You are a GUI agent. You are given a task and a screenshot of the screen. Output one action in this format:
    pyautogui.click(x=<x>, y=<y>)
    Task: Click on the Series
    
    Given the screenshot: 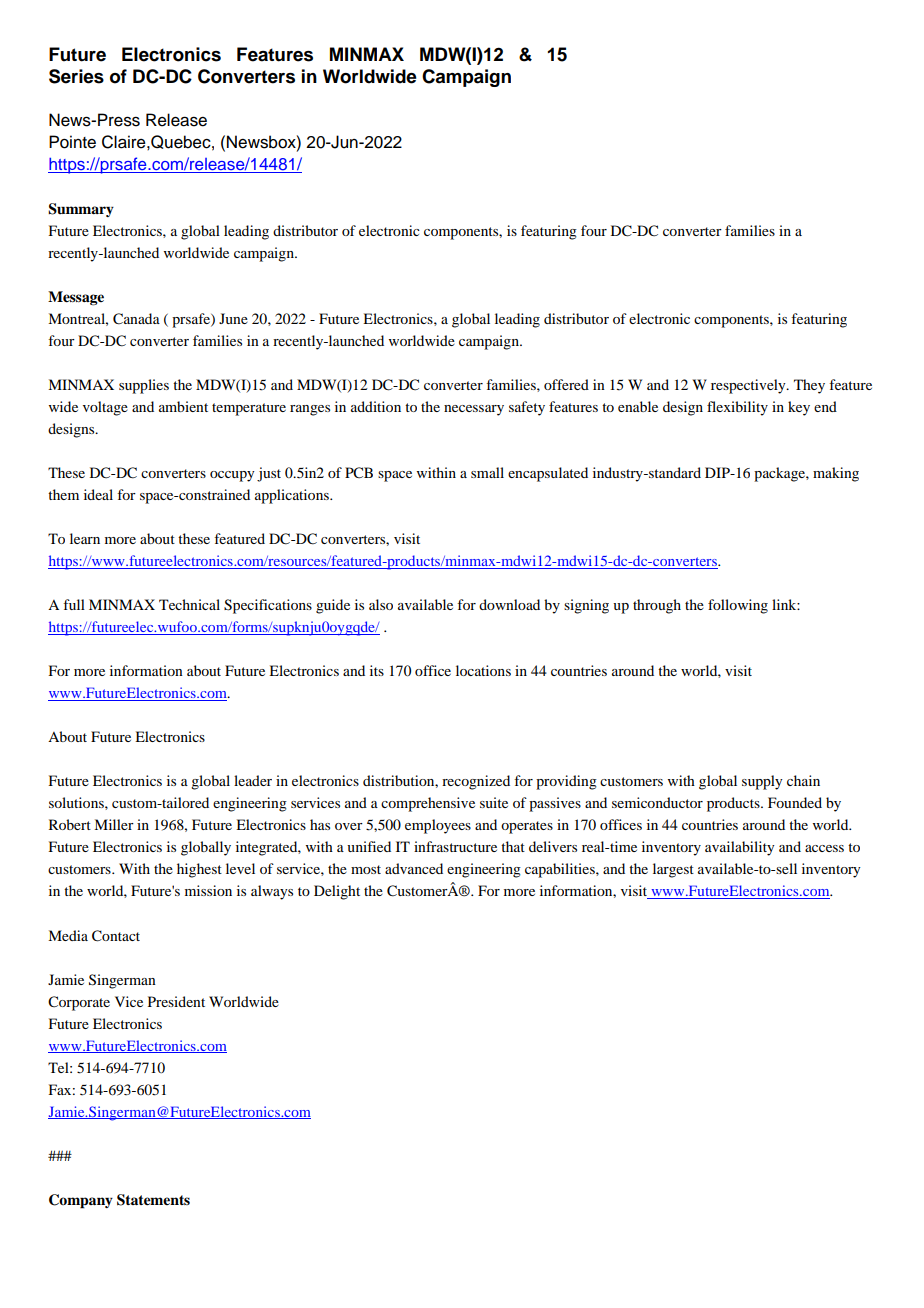 What is the action you would take?
    pyautogui.click(x=76, y=76)
